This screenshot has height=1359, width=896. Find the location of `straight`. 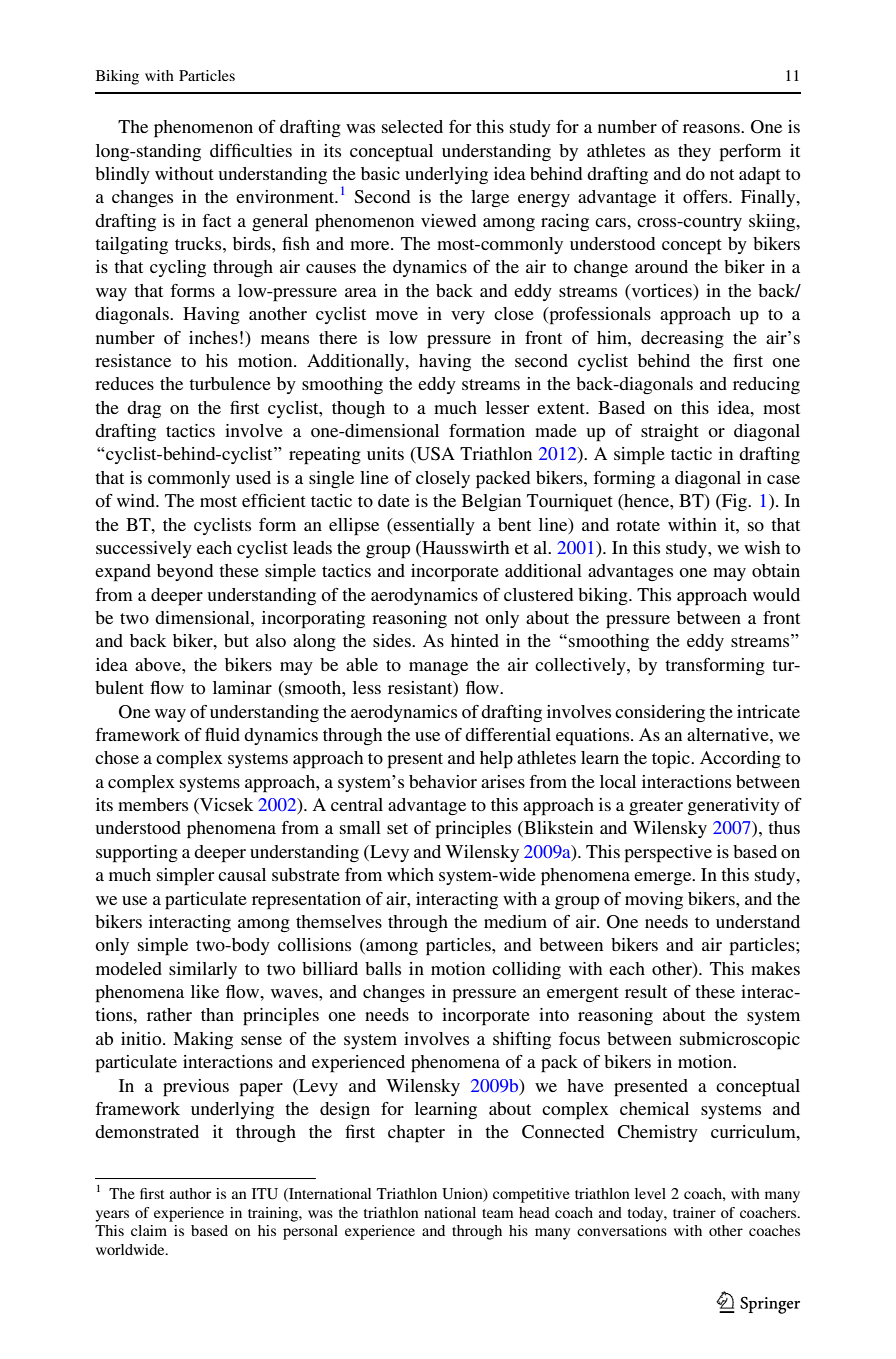

straight is located at coordinates (670, 432).
